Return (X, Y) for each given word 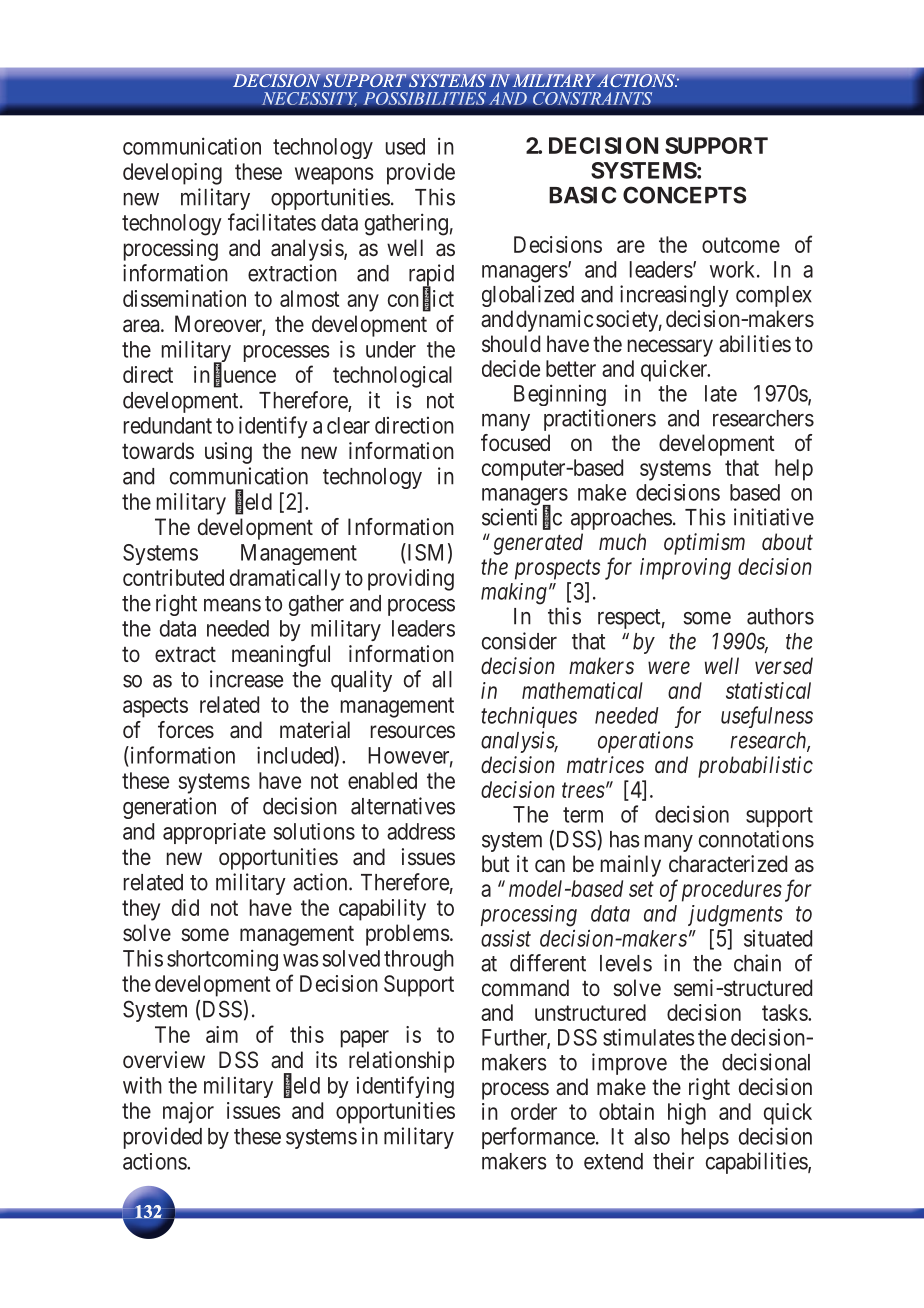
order (534, 1111)
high (687, 1114)
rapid (431, 276)
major (188, 1113)
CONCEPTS (685, 195)
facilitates (272, 222)
